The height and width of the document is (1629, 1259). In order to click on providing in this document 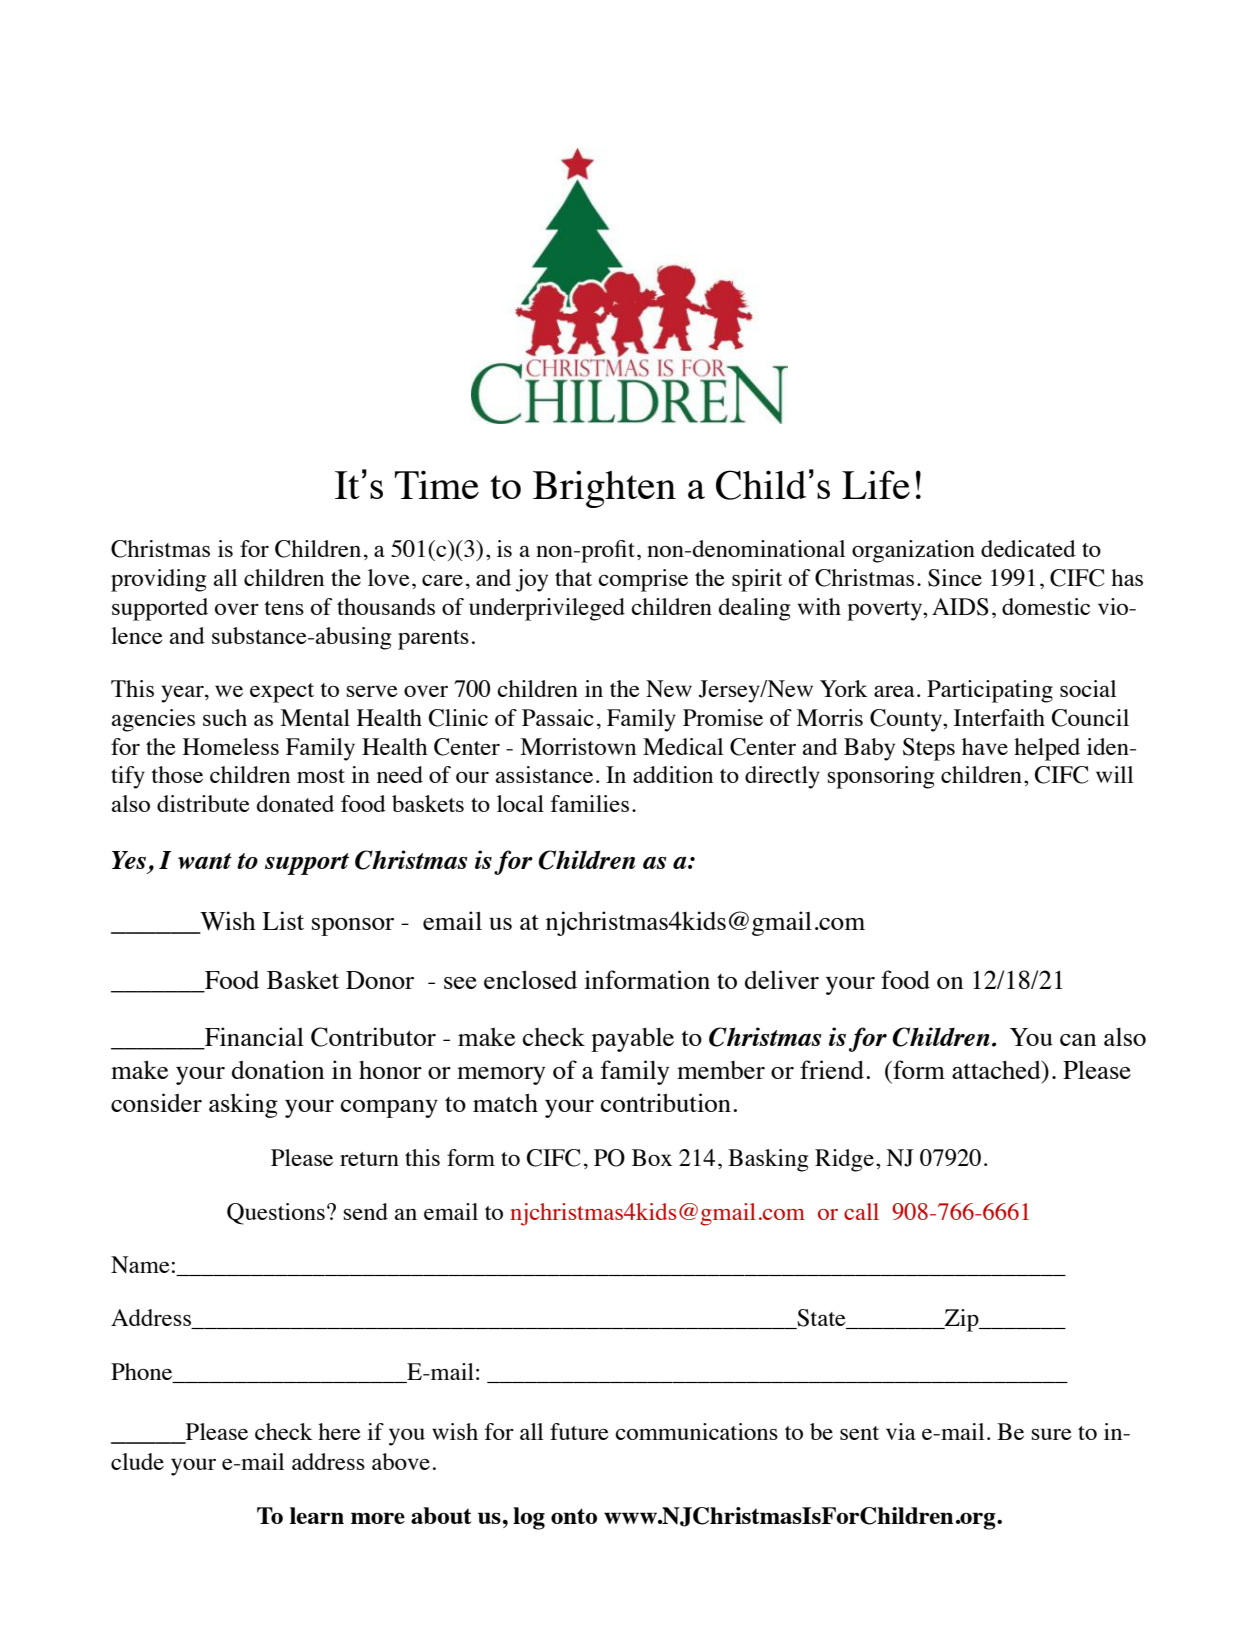, I will do `click(159, 580)`.
